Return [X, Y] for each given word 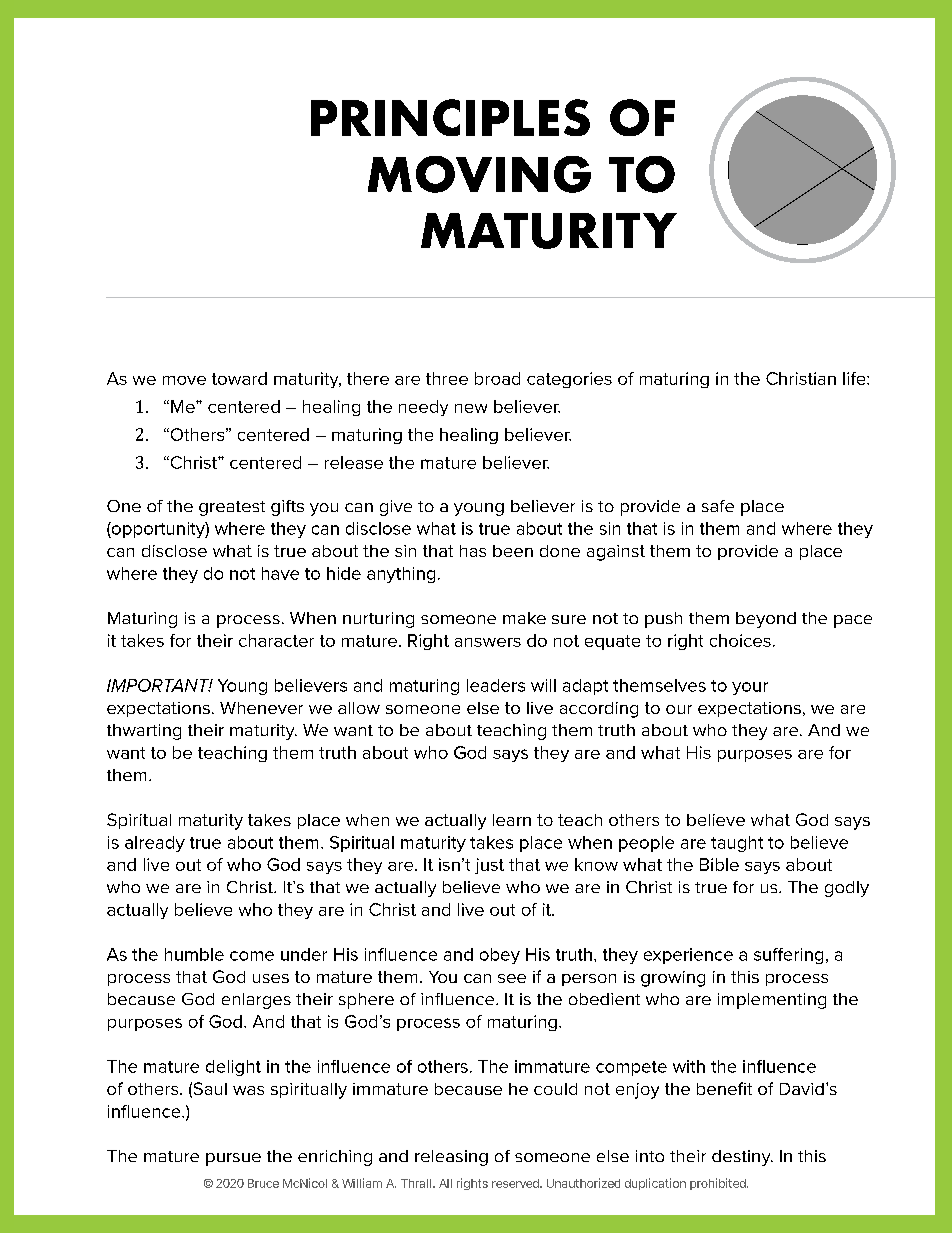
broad [497, 378]
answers [488, 642]
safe [718, 506]
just [489, 866]
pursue [233, 1159]
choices [740, 640]
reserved [517, 1183]
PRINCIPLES [450, 117]
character [276, 640]
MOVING [479, 174]
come [252, 956]
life [855, 378]
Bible [719, 864]
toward [239, 378]
